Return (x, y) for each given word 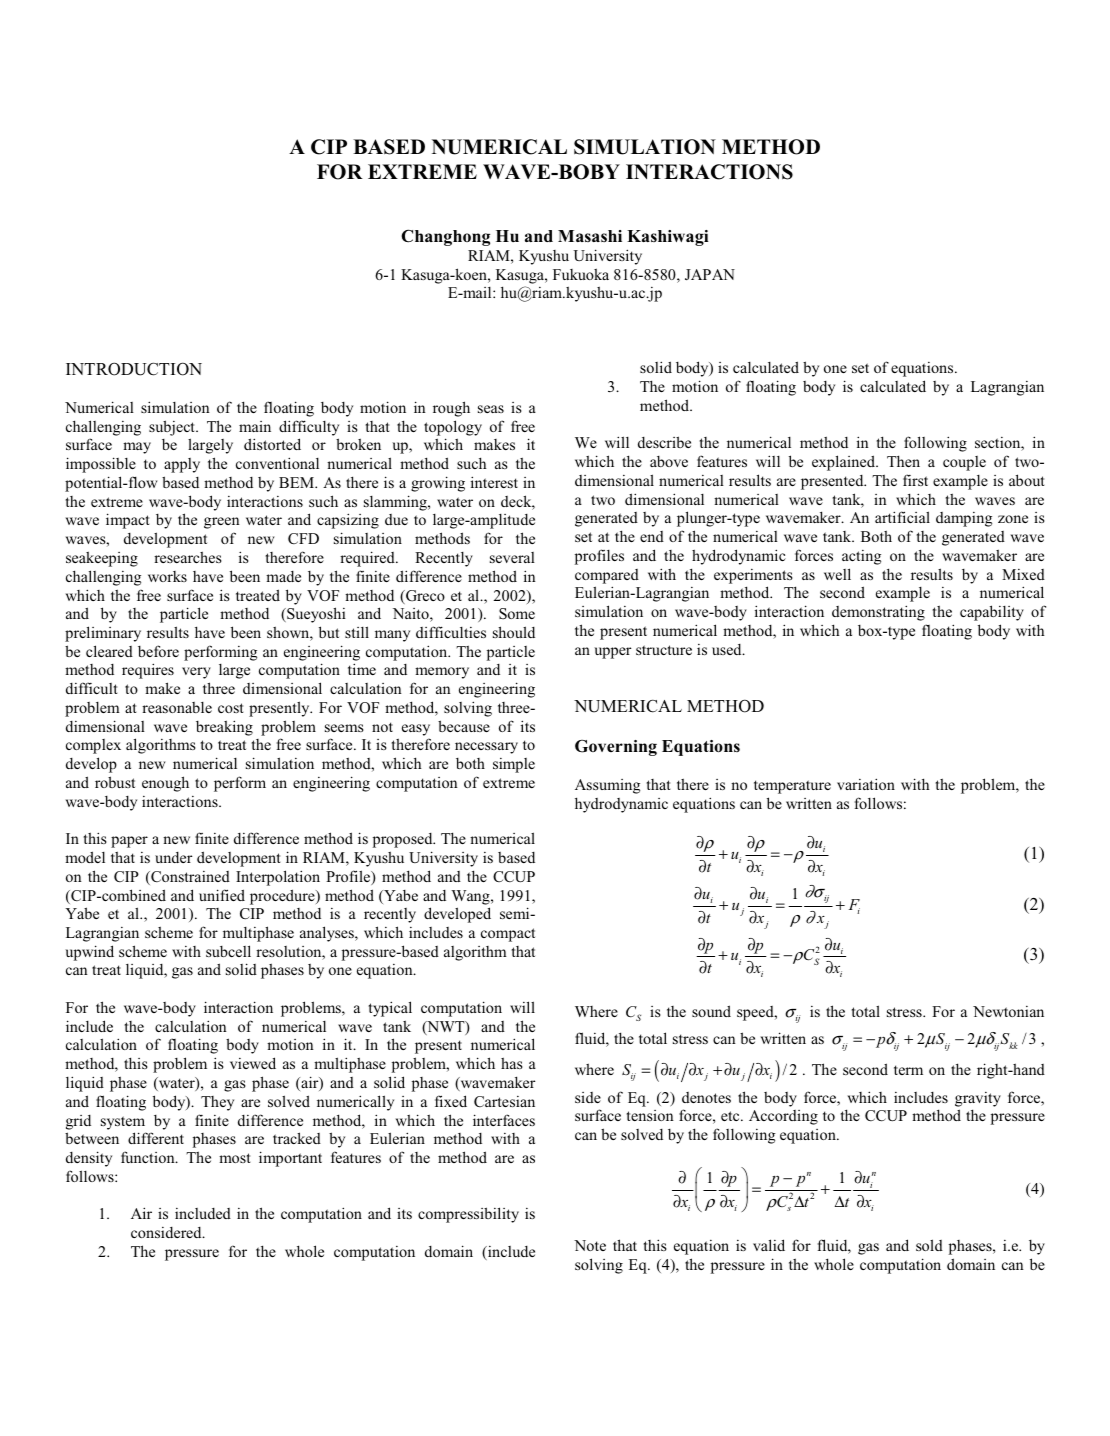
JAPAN (710, 274)
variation (866, 784)
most (234, 1158)
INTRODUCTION (134, 369)
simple (514, 765)
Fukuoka (581, 274)
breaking (224, 728)
